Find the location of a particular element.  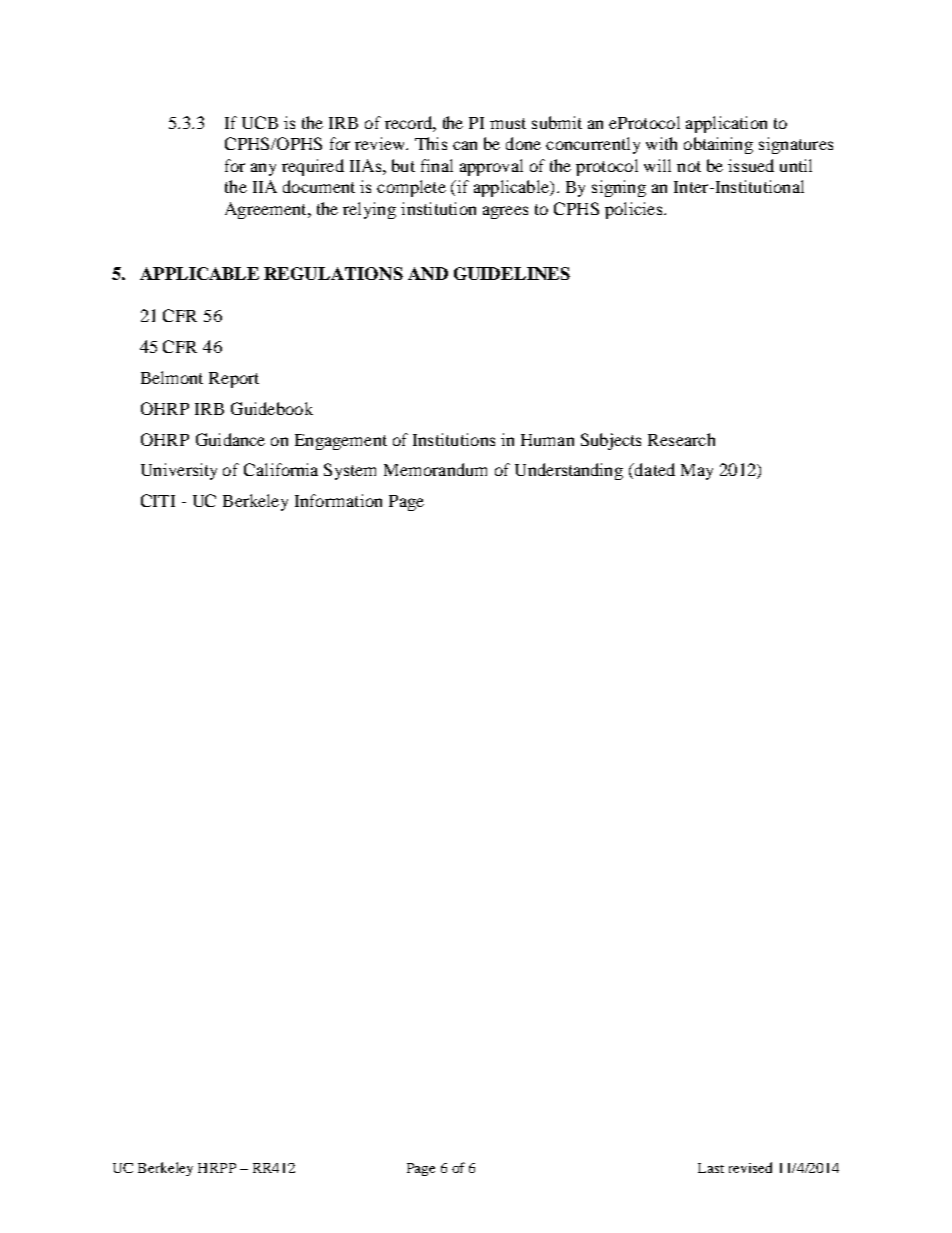

Information is located at coordinates (338, 500).
